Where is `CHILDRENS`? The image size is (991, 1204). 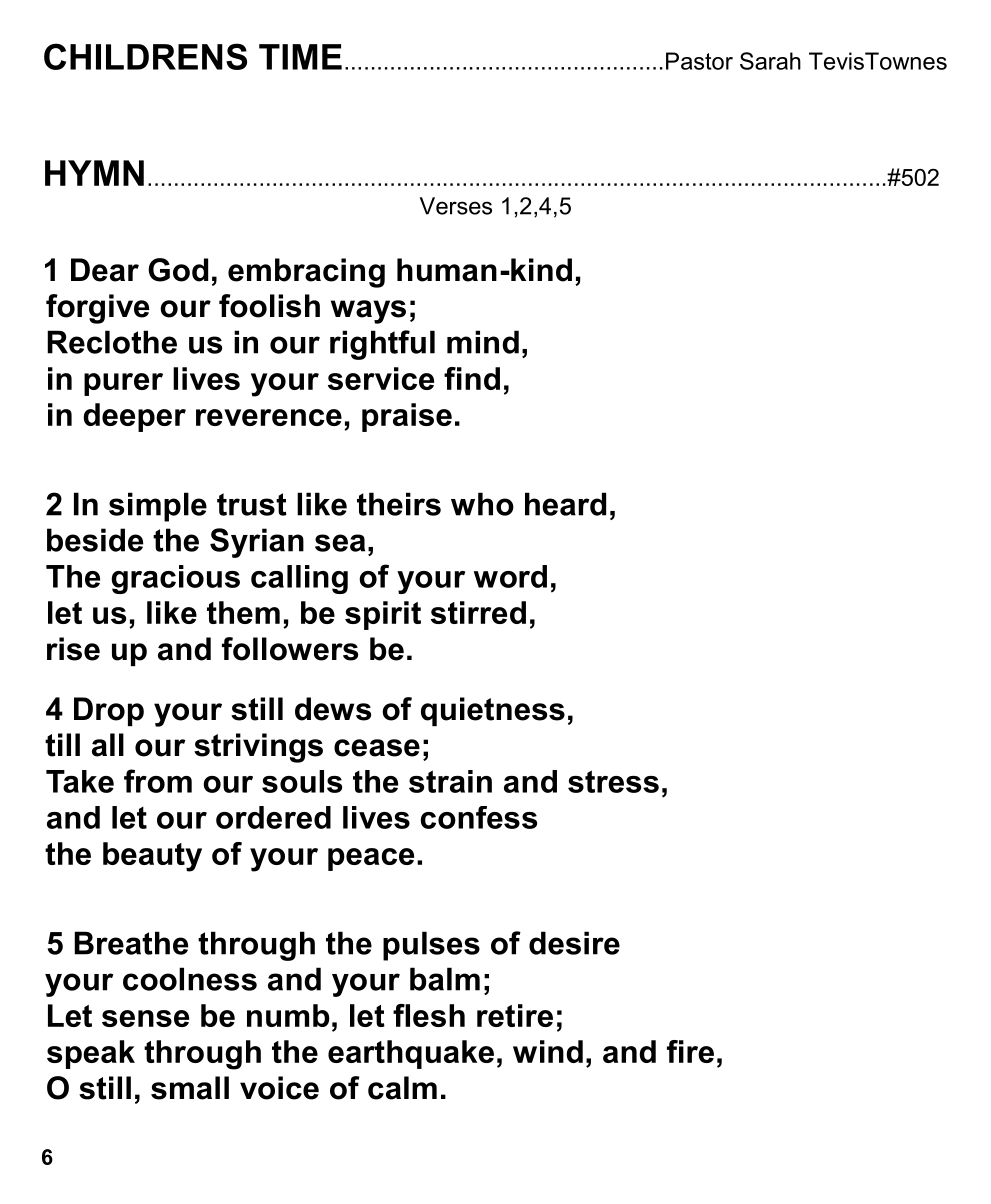
CHILDRENS is located at coordinates (145, 56).
